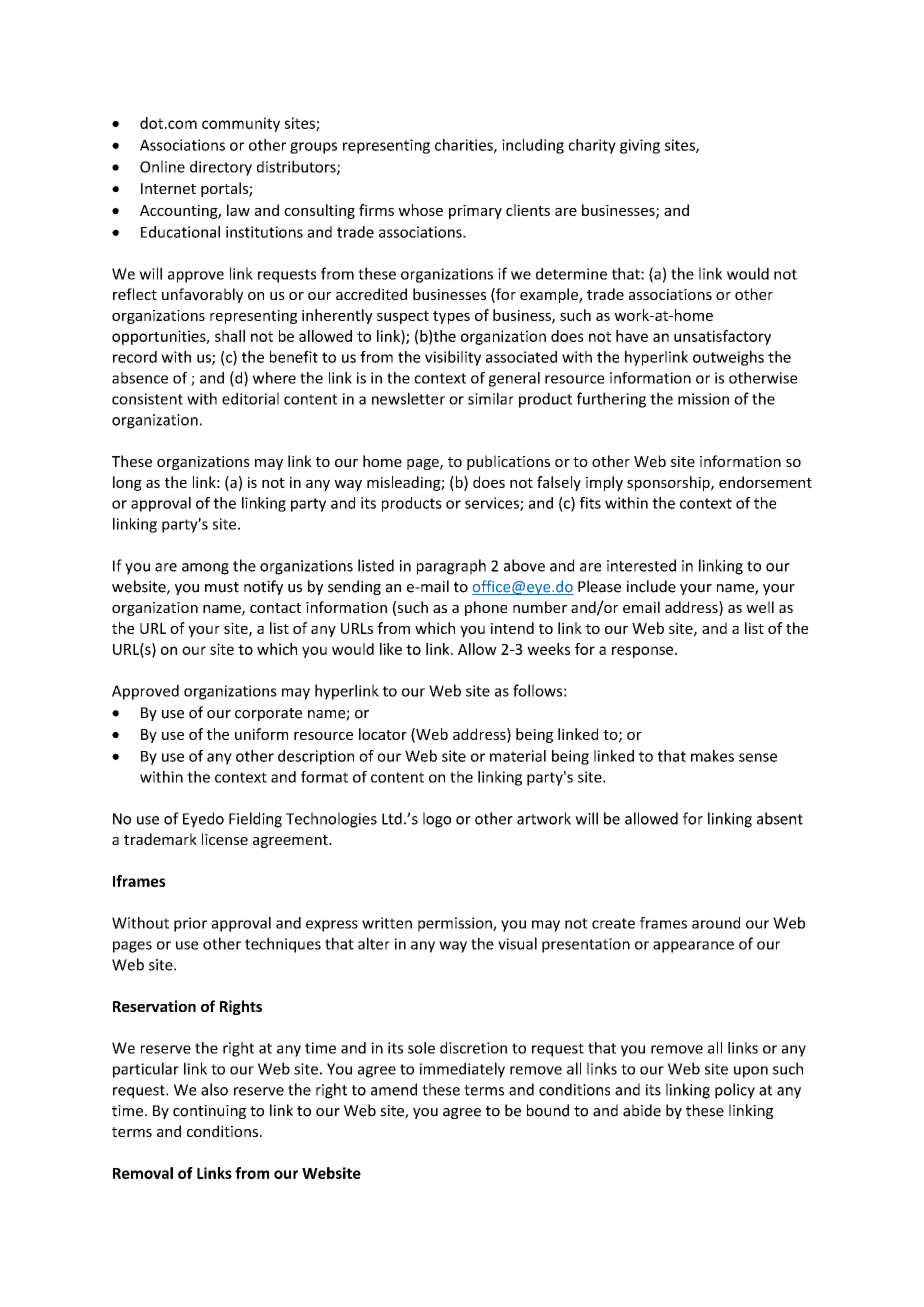 The width and height of the document is (924, 1307). I want to click on primary, so click(475, 212).
